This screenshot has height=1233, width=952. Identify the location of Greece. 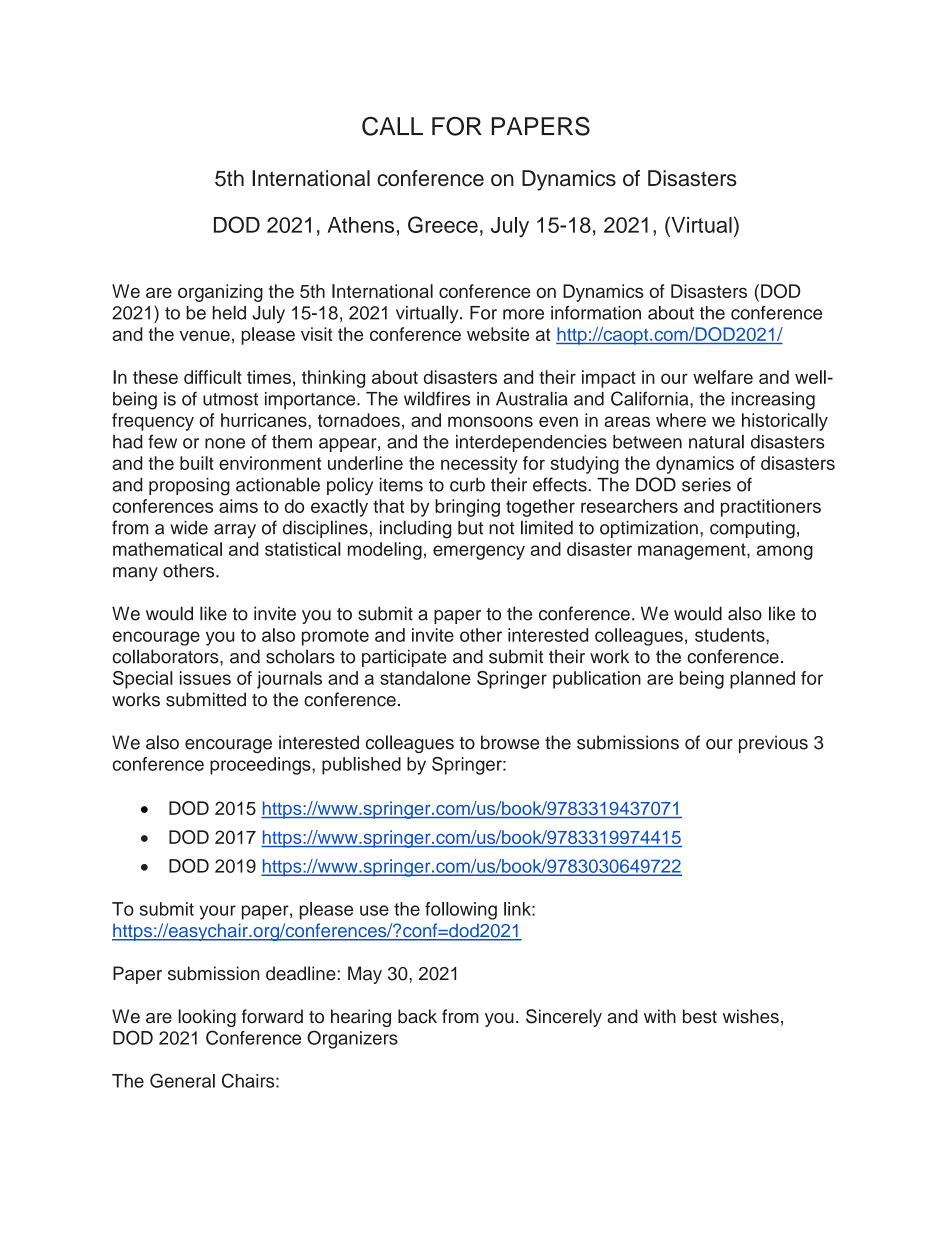
(443, 224).
